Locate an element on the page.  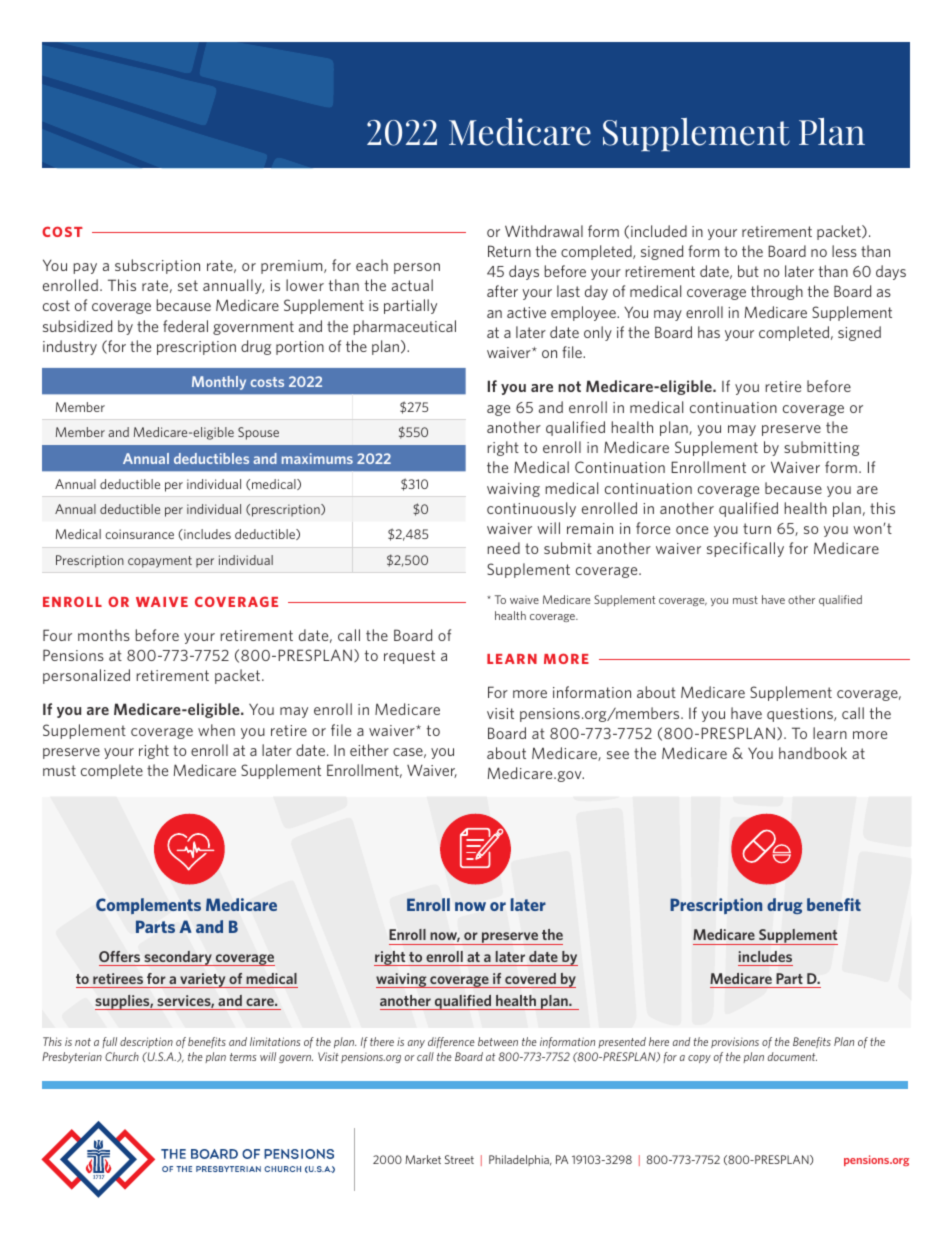
questions is located at coordinates (801, 715).
